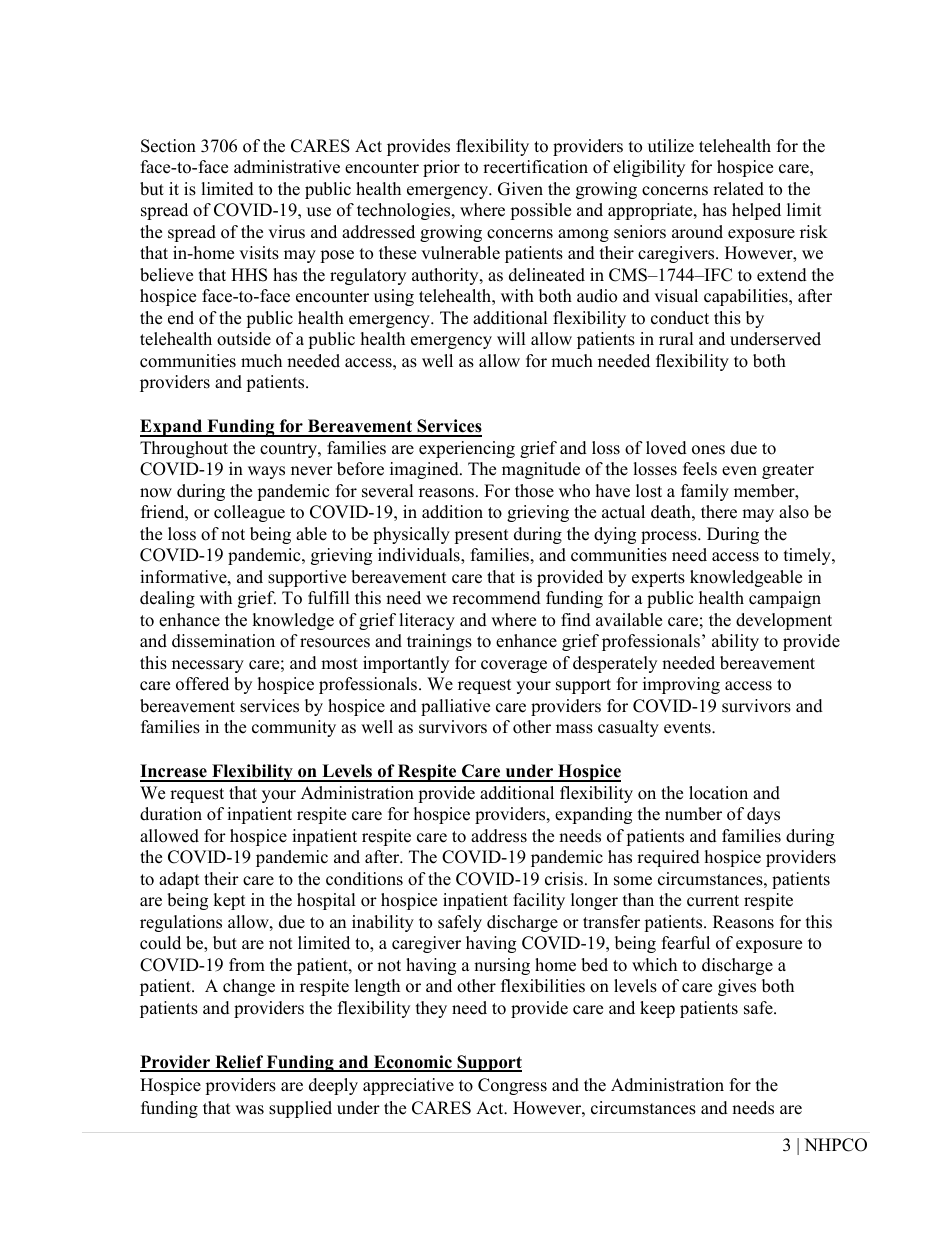  Describe the element at coordinates (512, 1086) in the screenshot. I see `Congress` at that location.
